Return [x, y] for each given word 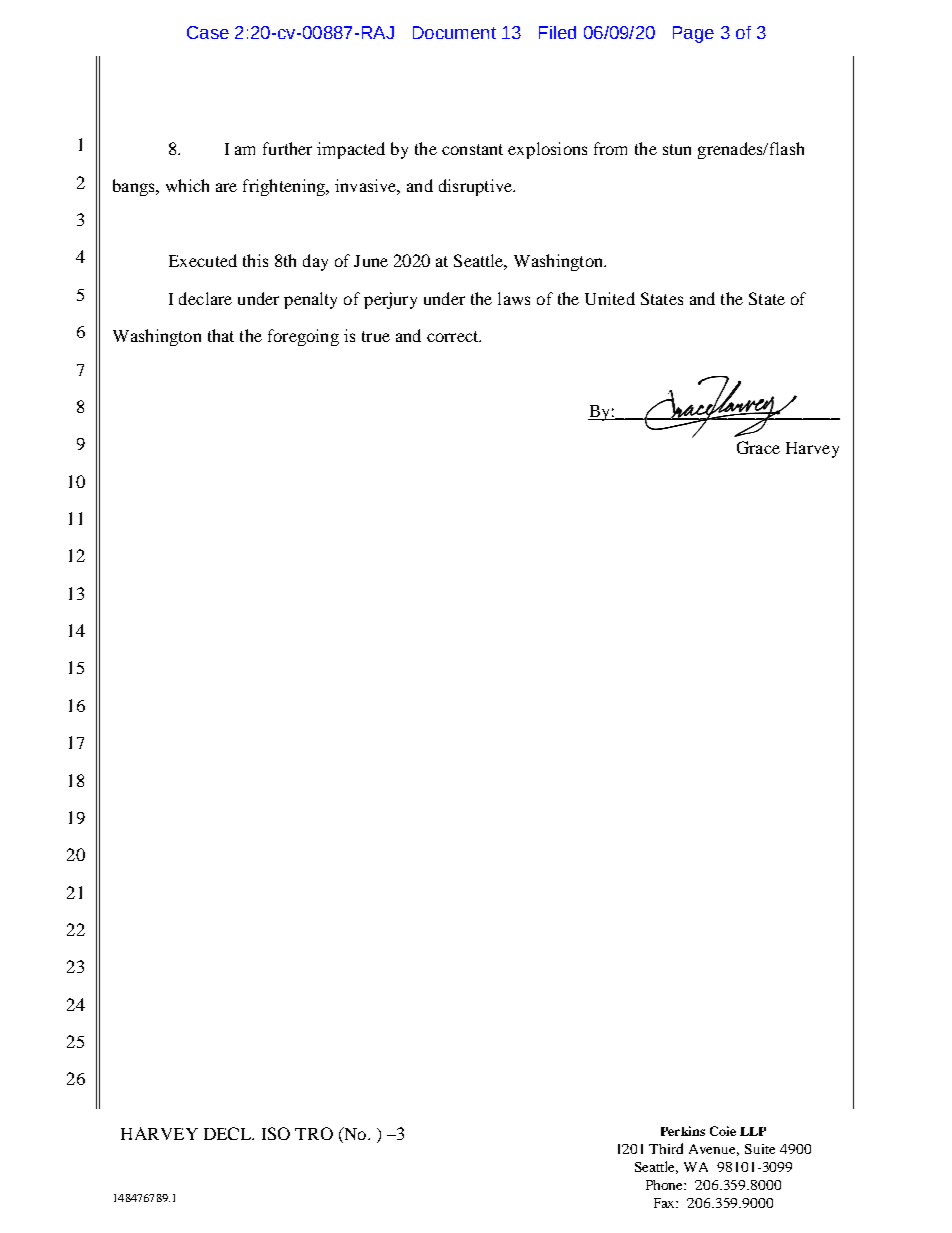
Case [208, 32]
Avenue [714, 1150]
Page [693, 34]
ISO [276, 1133]
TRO [314, 1133]
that [221, 335]
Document [454, 32]
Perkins [683, 1131]
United [610, 298]
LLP [753, 1131]
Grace [758, 447]
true [376, 336]
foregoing [303, 337]
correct [454, 336]
